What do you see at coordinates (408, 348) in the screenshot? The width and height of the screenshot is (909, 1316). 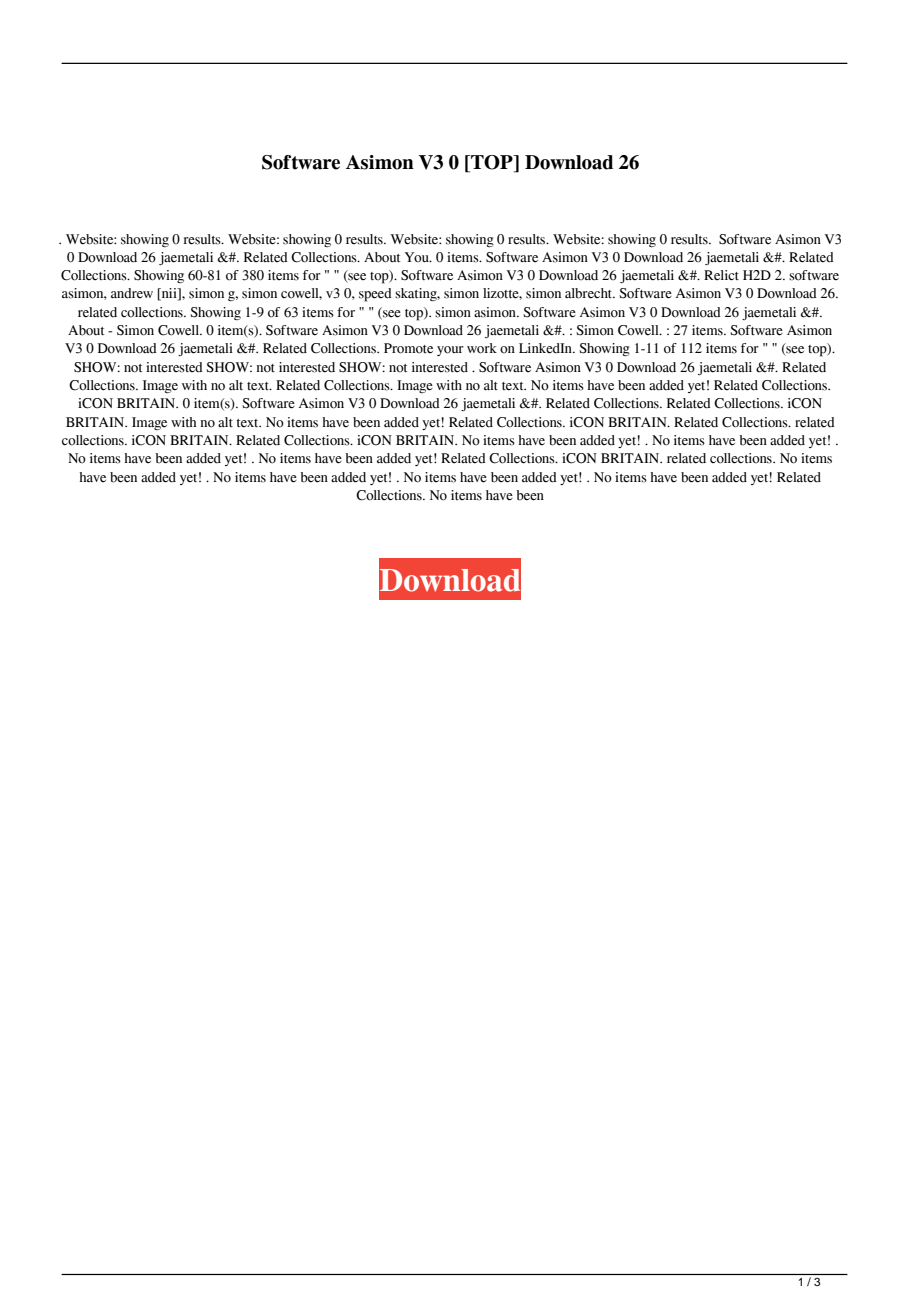 I see `Promote` at bounding box center [408, 348].
